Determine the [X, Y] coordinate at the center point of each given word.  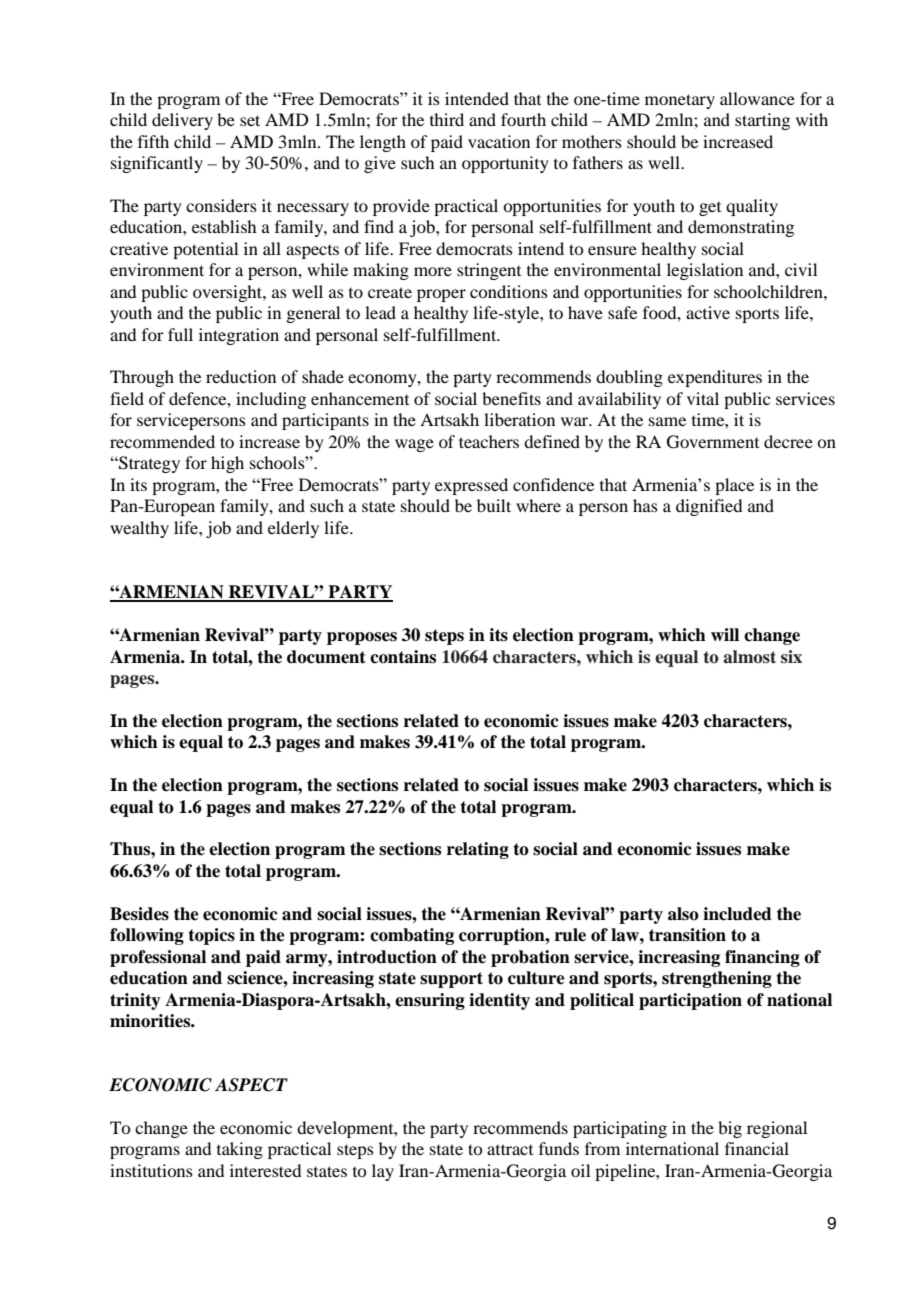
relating [478, 850]
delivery [182, 121]
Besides [139, 914]
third [447, 119]
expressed [471, 486]
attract [510, 1149]
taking [240, 1150]
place [734, 486]
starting [762, 121]
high [227, 464]
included [737, 914]
